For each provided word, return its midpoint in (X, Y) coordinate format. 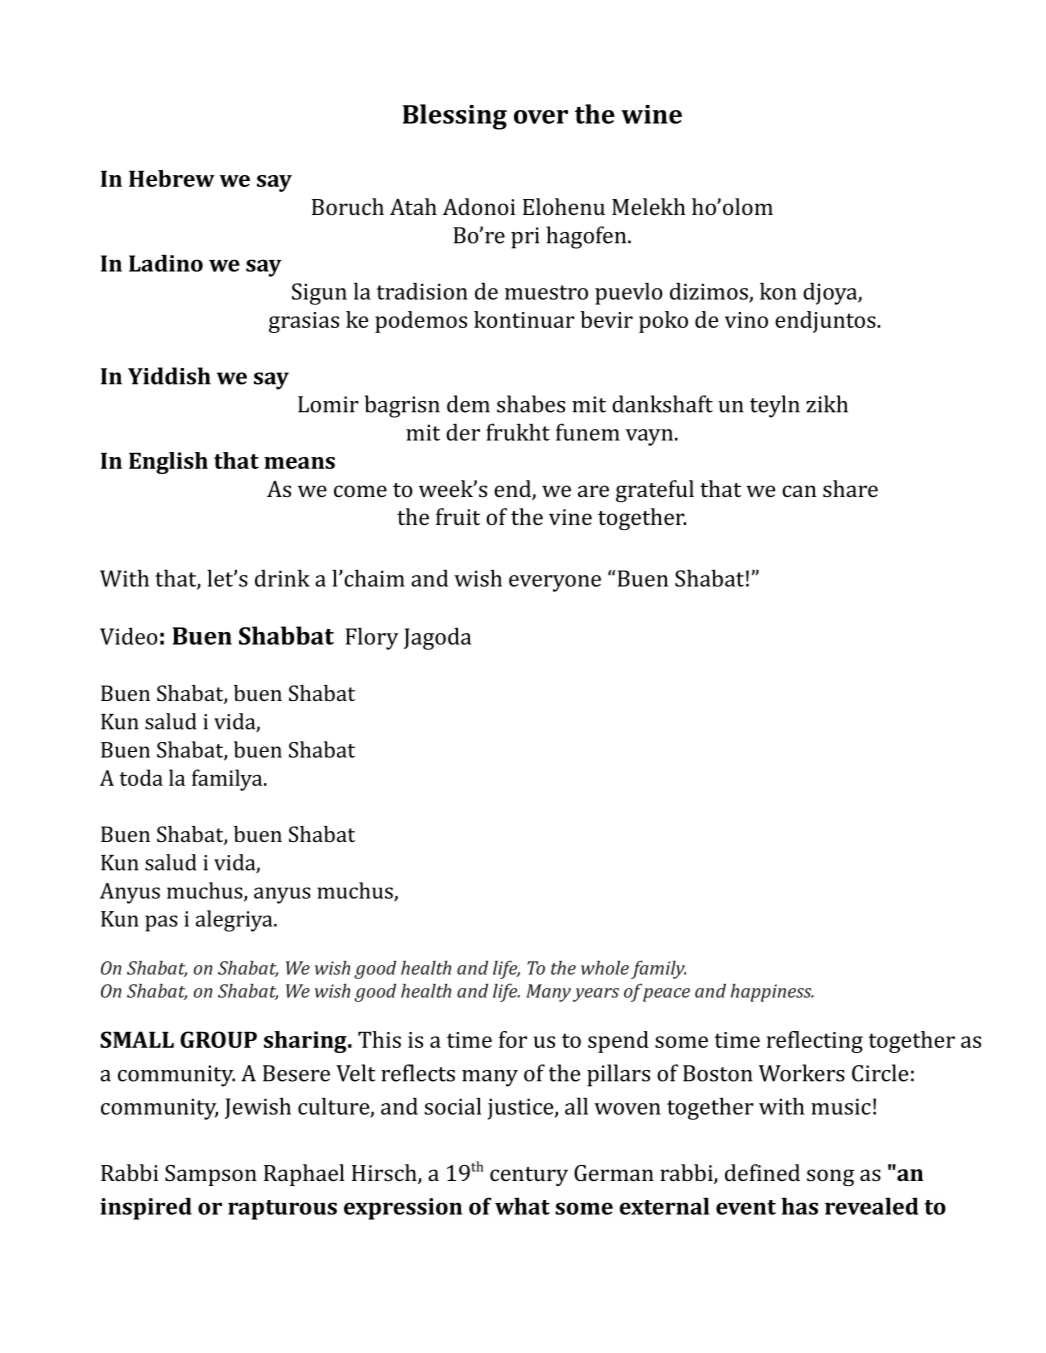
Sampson (211, 1175)
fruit (458, 516)
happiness (772, 993)
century (529, 1176)
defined (762, 1172)
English (168, 463)
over (541, 117)
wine (651, 114)
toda (141, 777)
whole (605, 968)
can (799, 491)
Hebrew (172, 178)
